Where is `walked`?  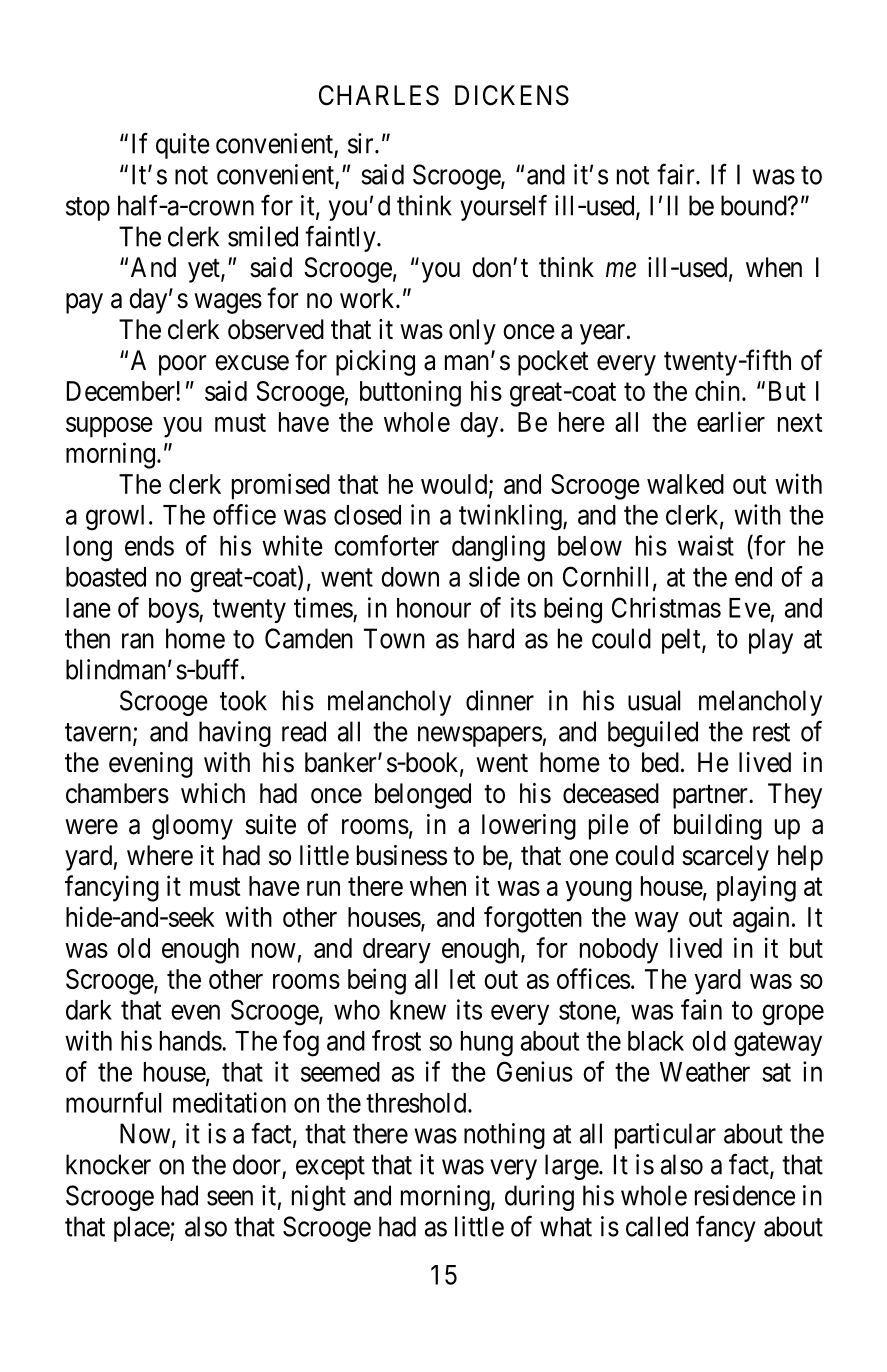 walked is located at coordinates (685, 484).
